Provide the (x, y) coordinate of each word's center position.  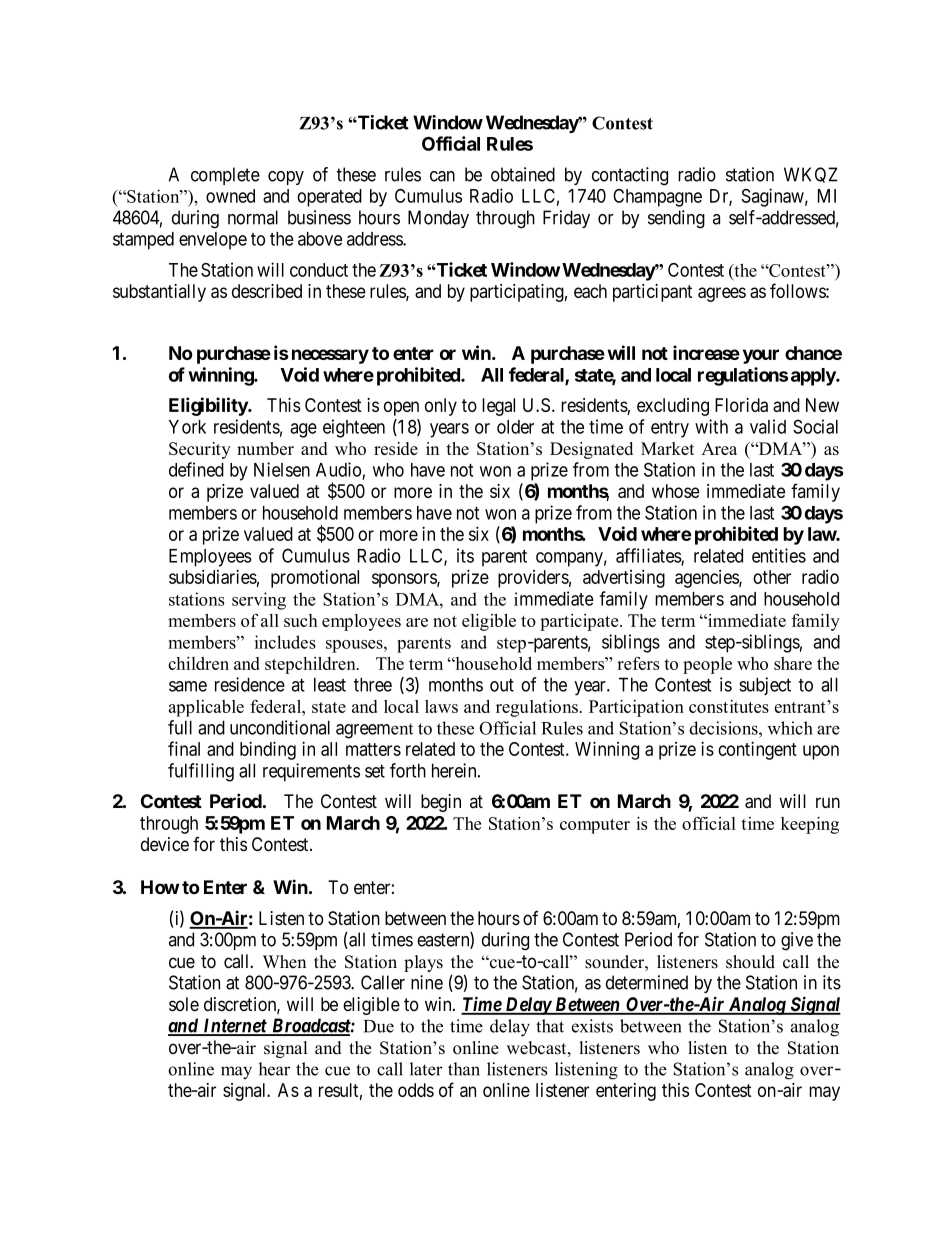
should (750, 962)
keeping (810, 825)
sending (676, 219)
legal (498, 407)
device (165, 844)
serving (259, 601)
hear (274, 1069)
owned (230, 196)
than (464, 1069)
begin (441, 803)
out (502, 685)
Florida (741, 405)
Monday (438, 219)
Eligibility (209, 406)
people (707, 665)
